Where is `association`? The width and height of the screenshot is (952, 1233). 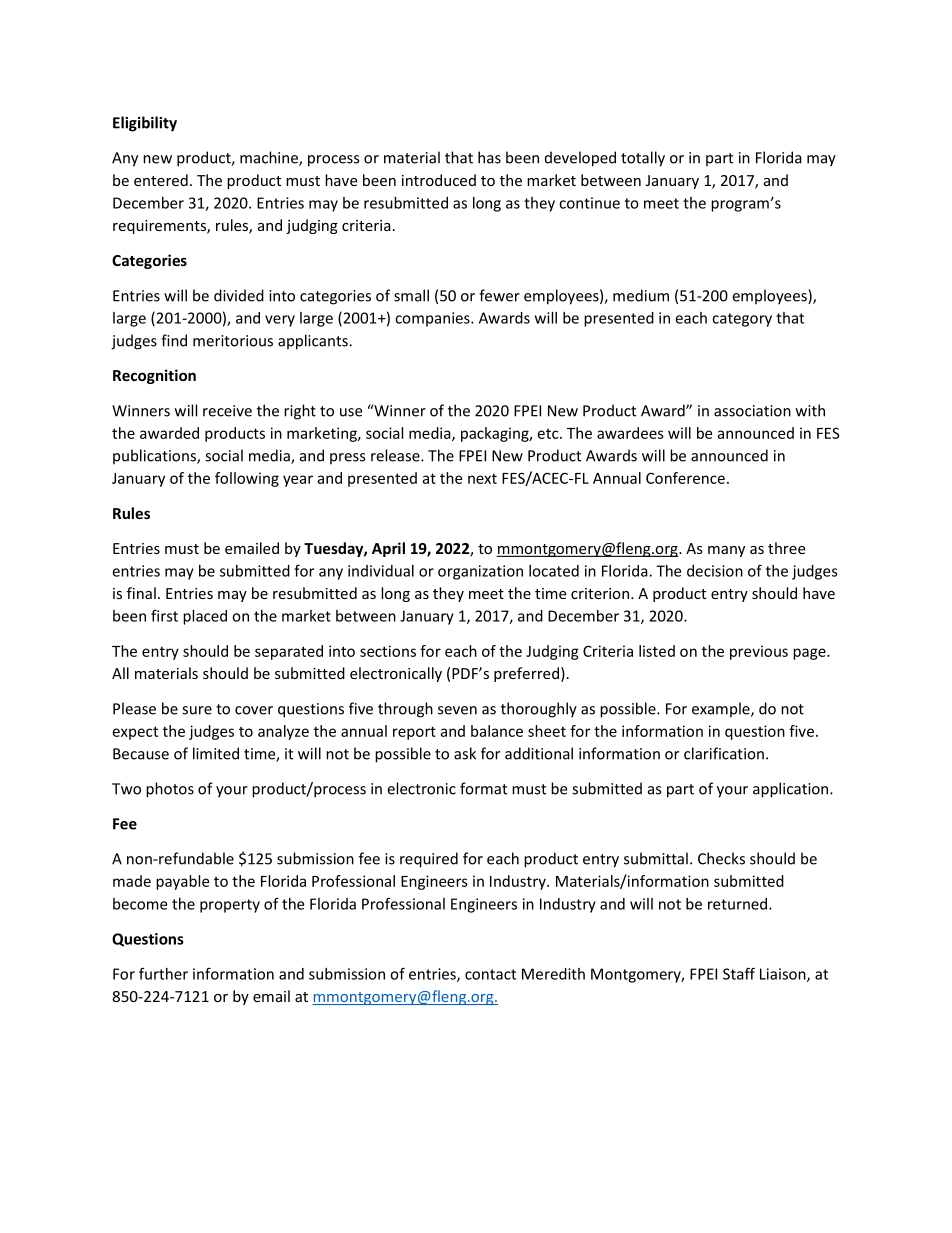 association is located at coordinates (752, 411).
